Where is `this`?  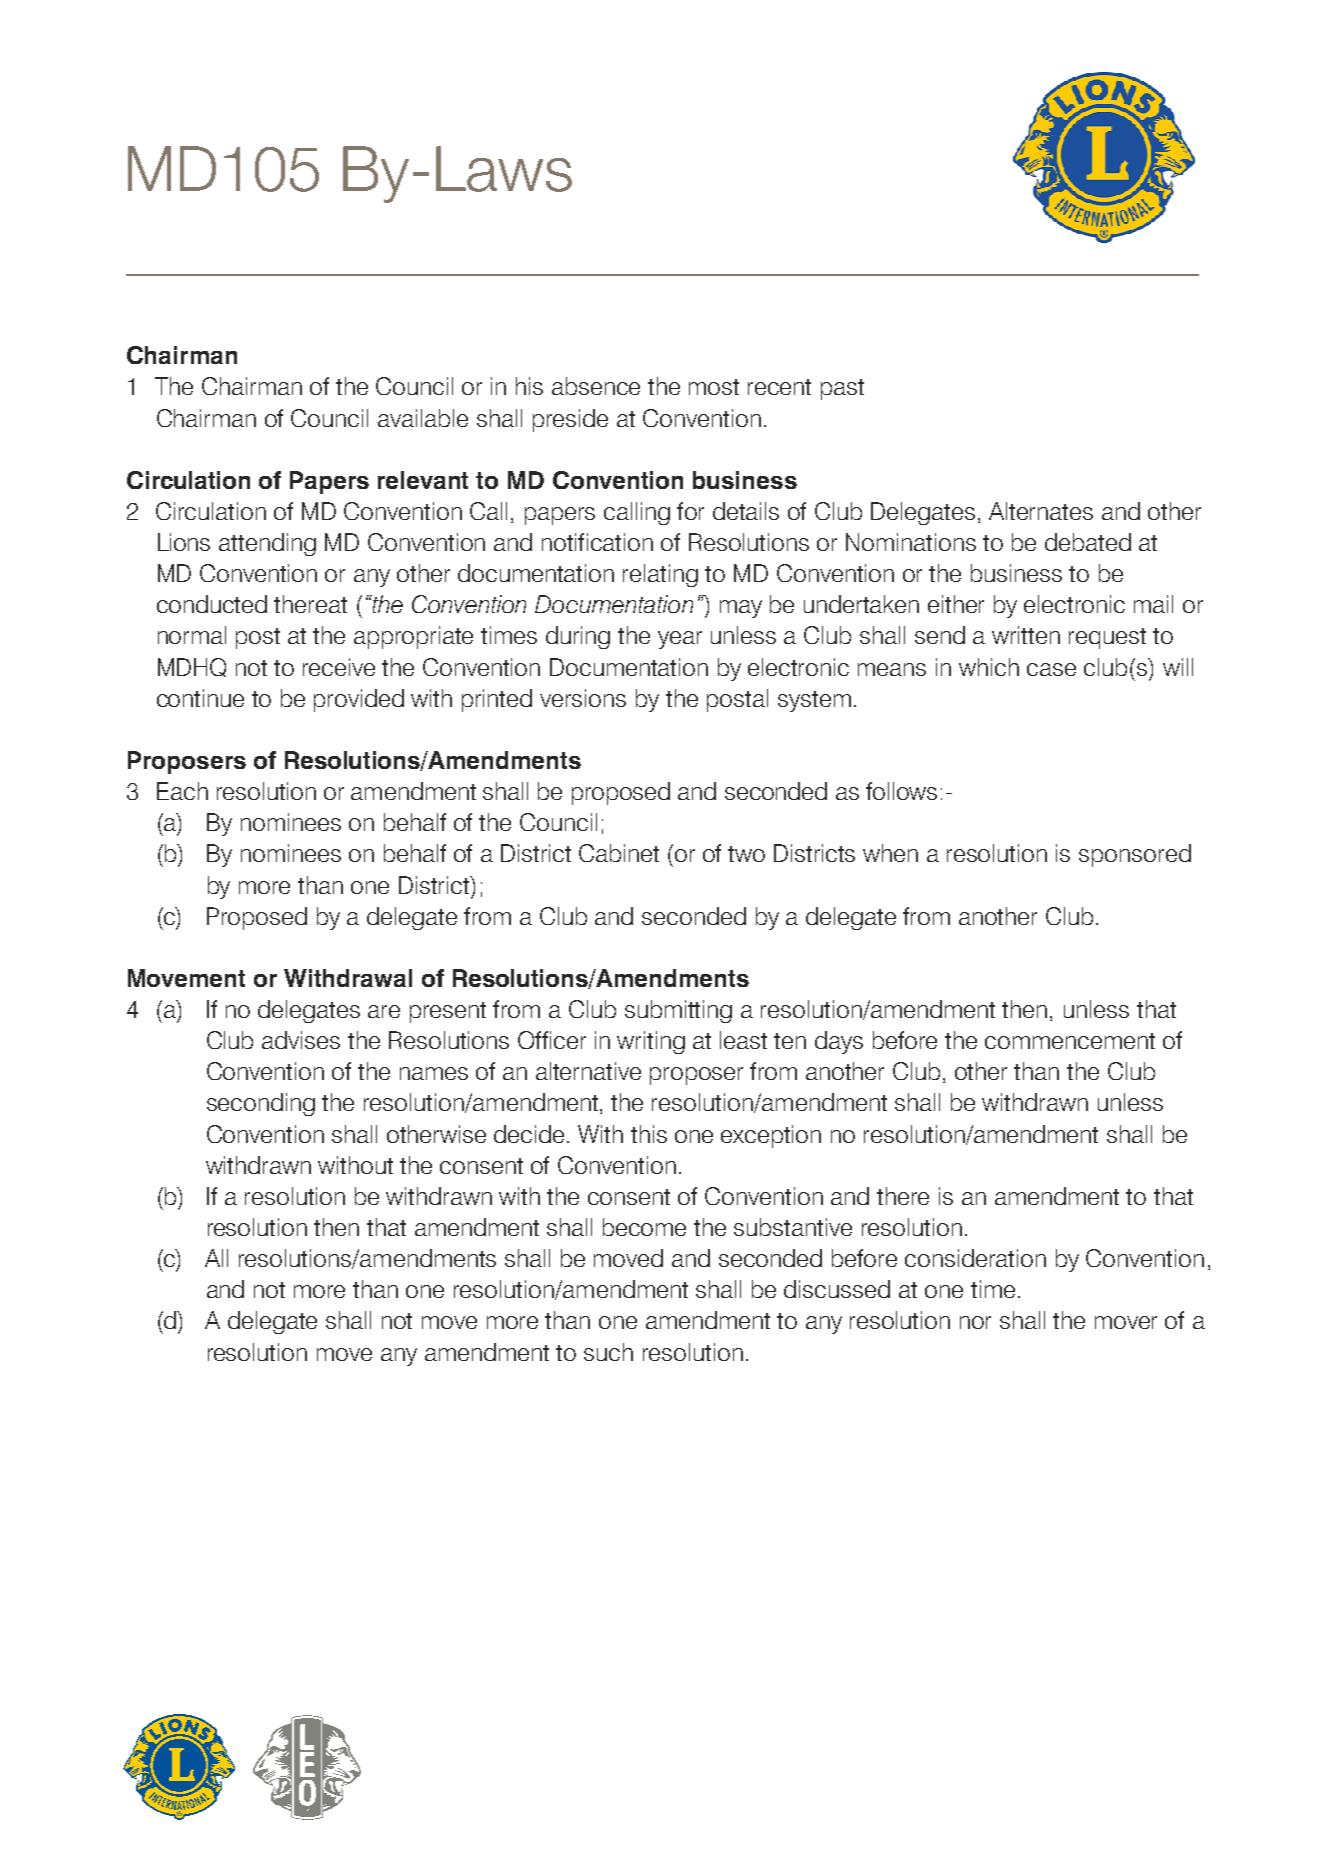 this is located at coordinates (649, 1134).
